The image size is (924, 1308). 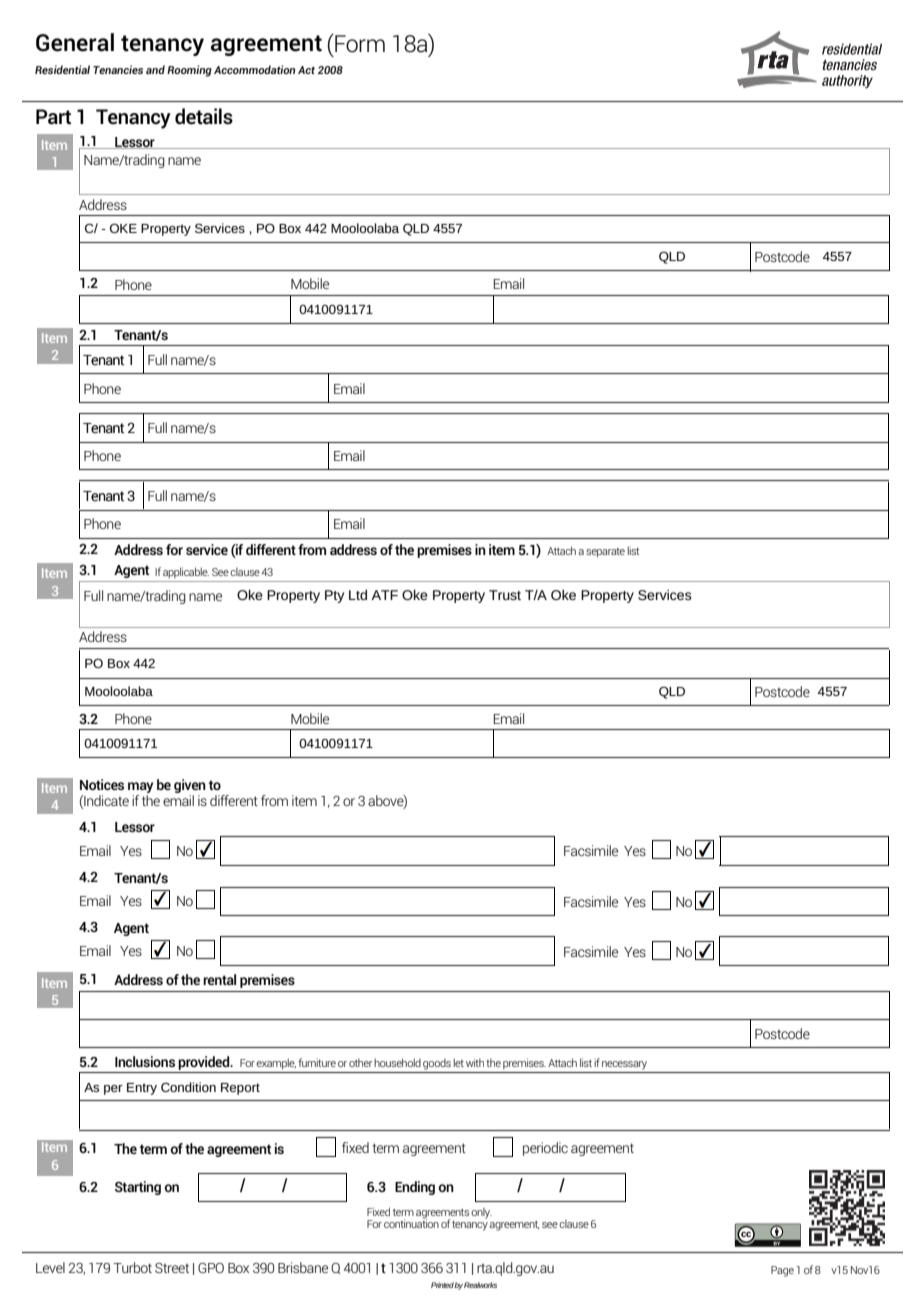 I want to click on and, so click(x=155, y=69).
